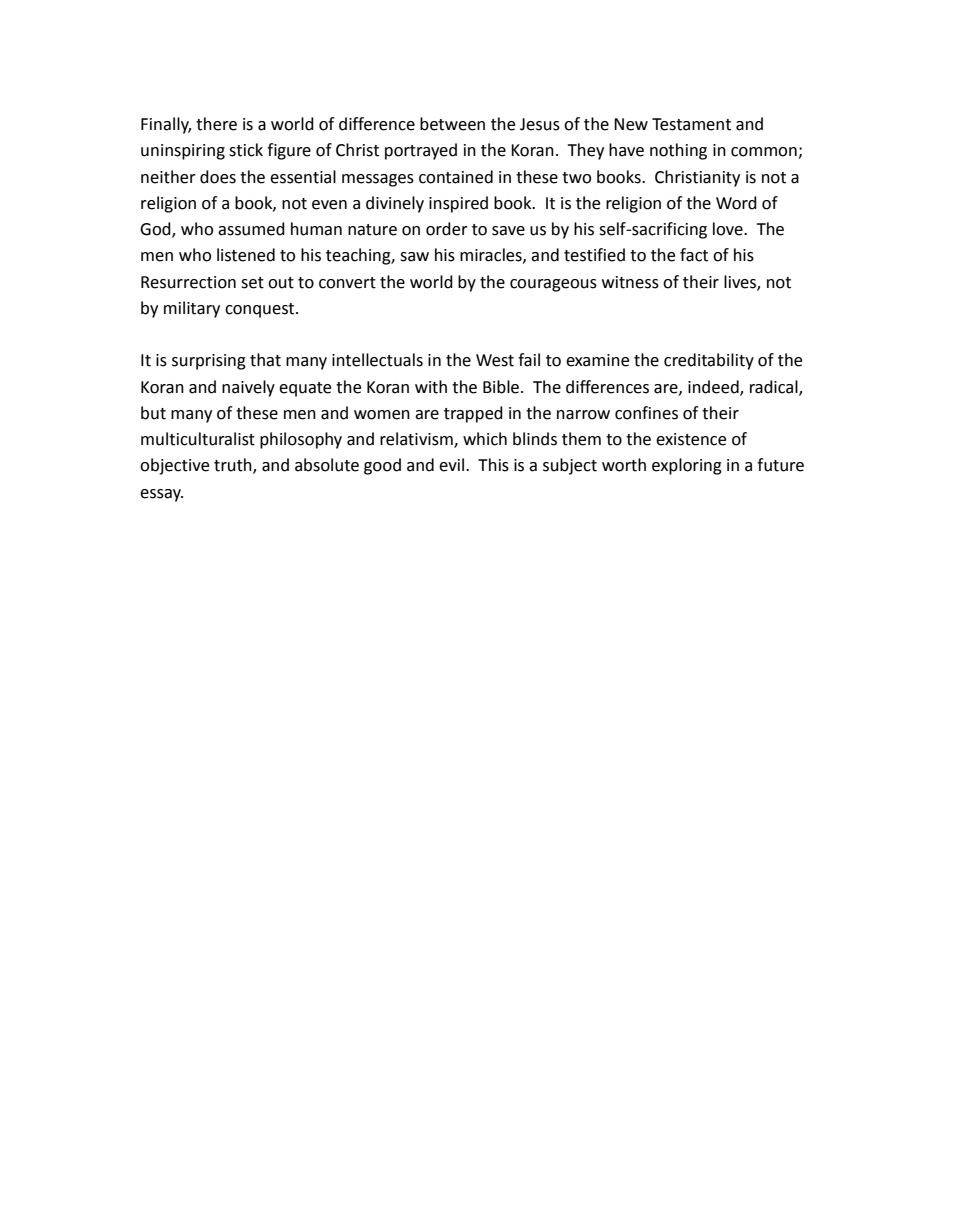 The height and width of the screenshot is (1232, 954). What do you see at coordinates (452, 124) in the screenshot?
I see `between` at bounding box center [452, 124].
